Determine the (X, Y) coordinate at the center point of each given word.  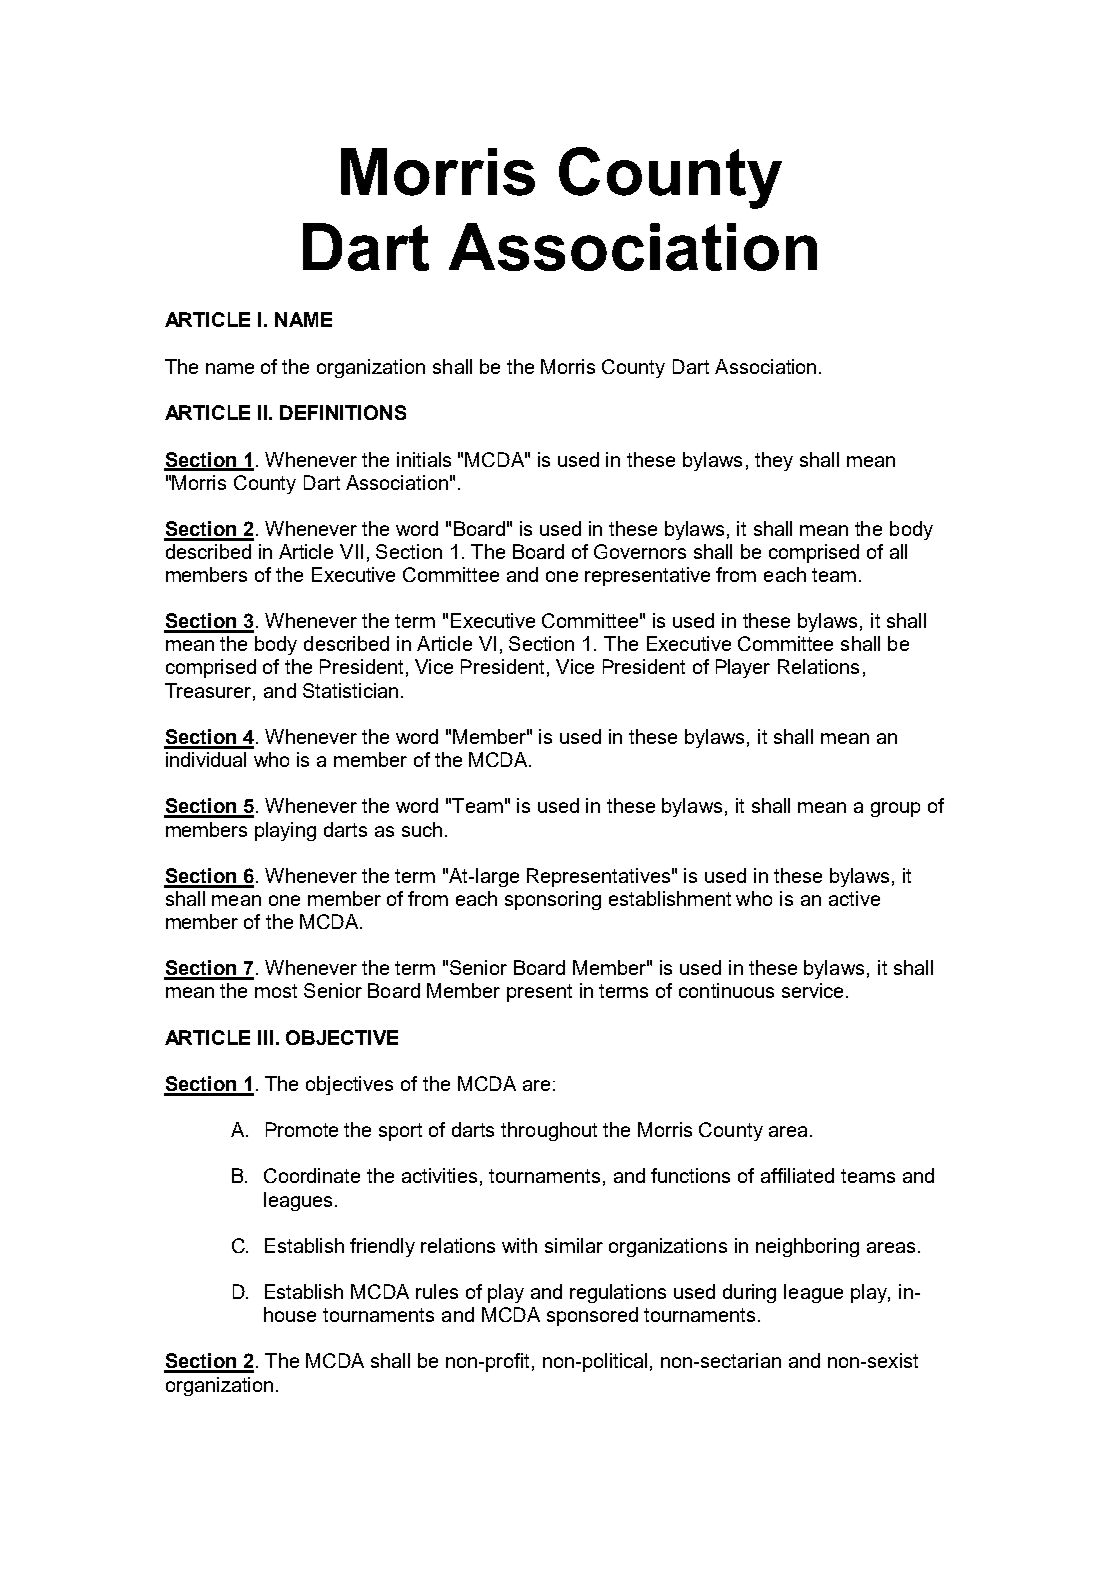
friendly (382, 1247)
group (895, 809)
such (422, 829)
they (774, 461)
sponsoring (553, 900)
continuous (726, 990)
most (276, 991)
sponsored (592, 1316)
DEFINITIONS (343, 412)
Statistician (350, 690)
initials (424, 459)
